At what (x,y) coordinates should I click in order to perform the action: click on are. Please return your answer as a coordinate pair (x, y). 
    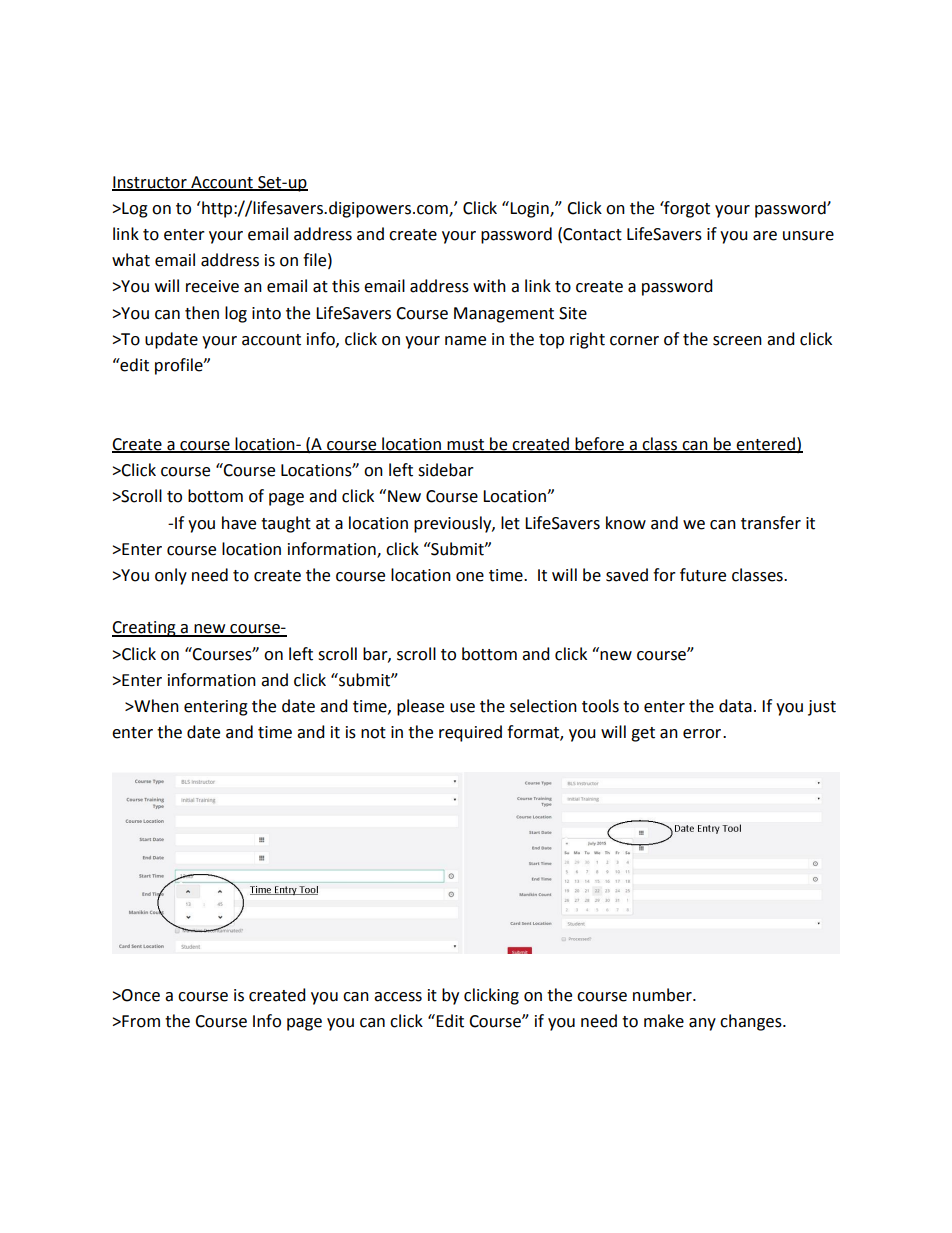
    Looking at the image, I should click on (765, 236).
